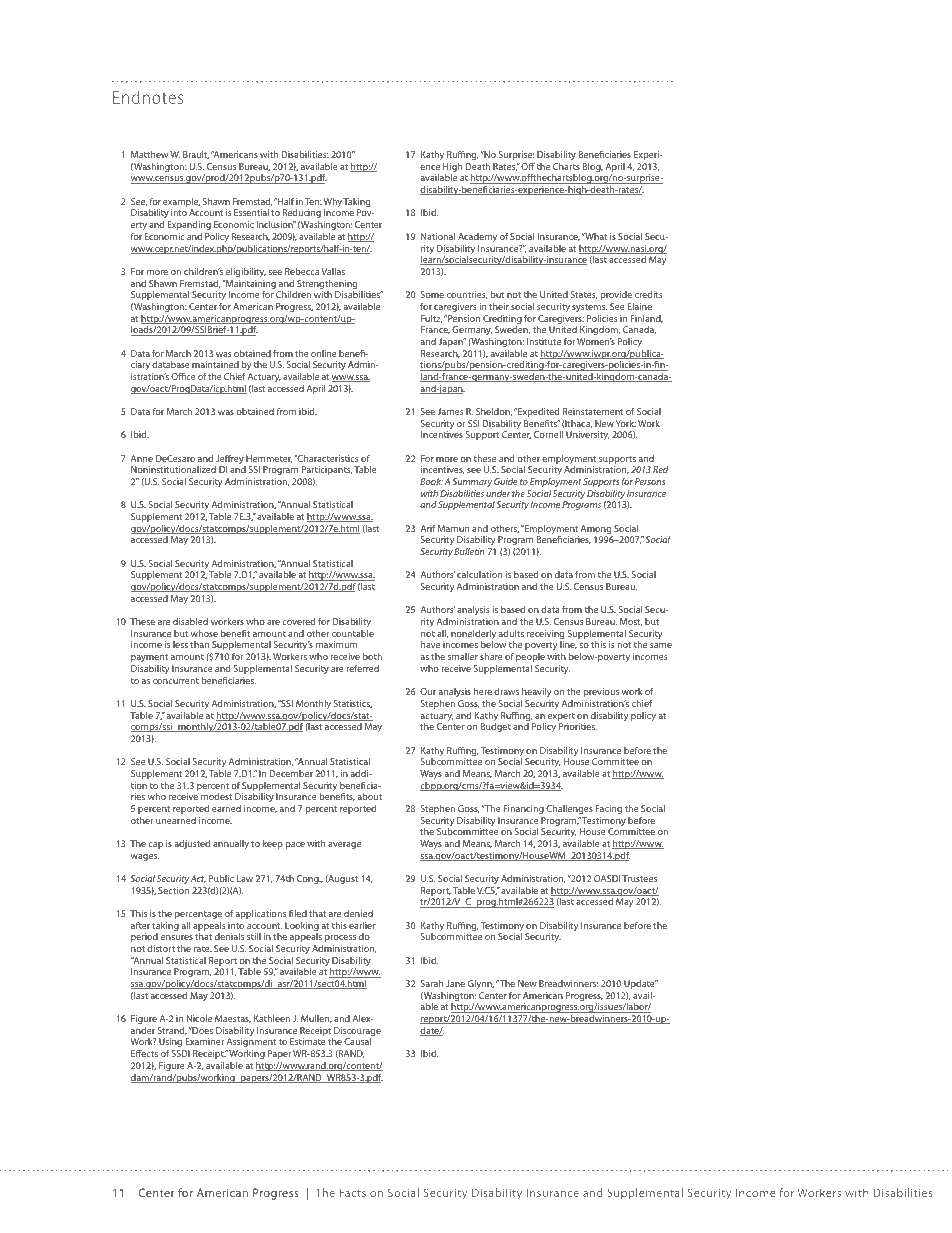  I want to click on denials, so click(229, 936).
